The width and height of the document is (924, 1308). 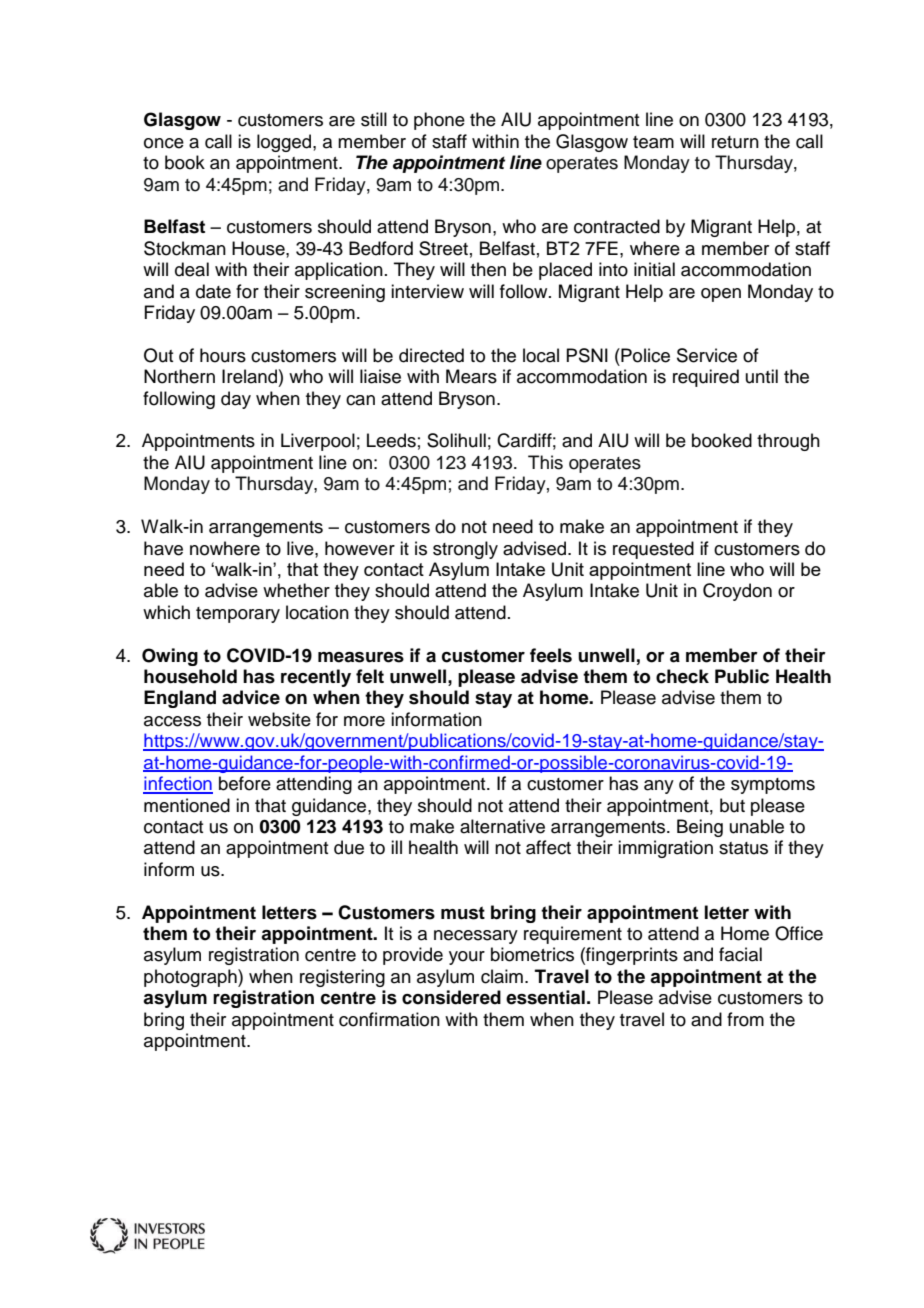 I want to click on requested, so click(x=653, y=550).
